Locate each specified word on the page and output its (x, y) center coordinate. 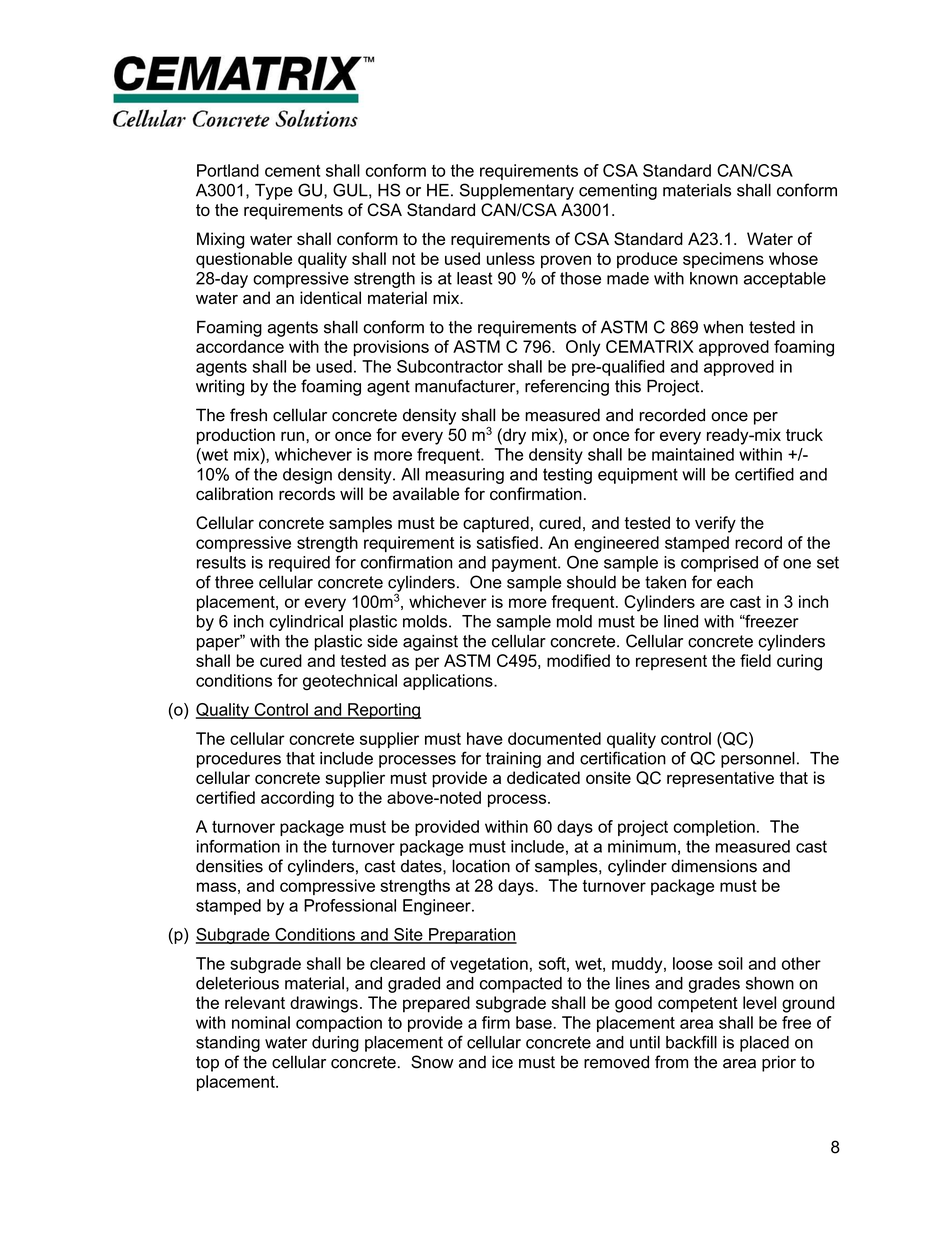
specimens (723, 260)
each (735, 582)
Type (274, 192)
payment (525, 564)
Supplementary (517, 191)
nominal (261, 1022)
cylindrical (306, 623)
